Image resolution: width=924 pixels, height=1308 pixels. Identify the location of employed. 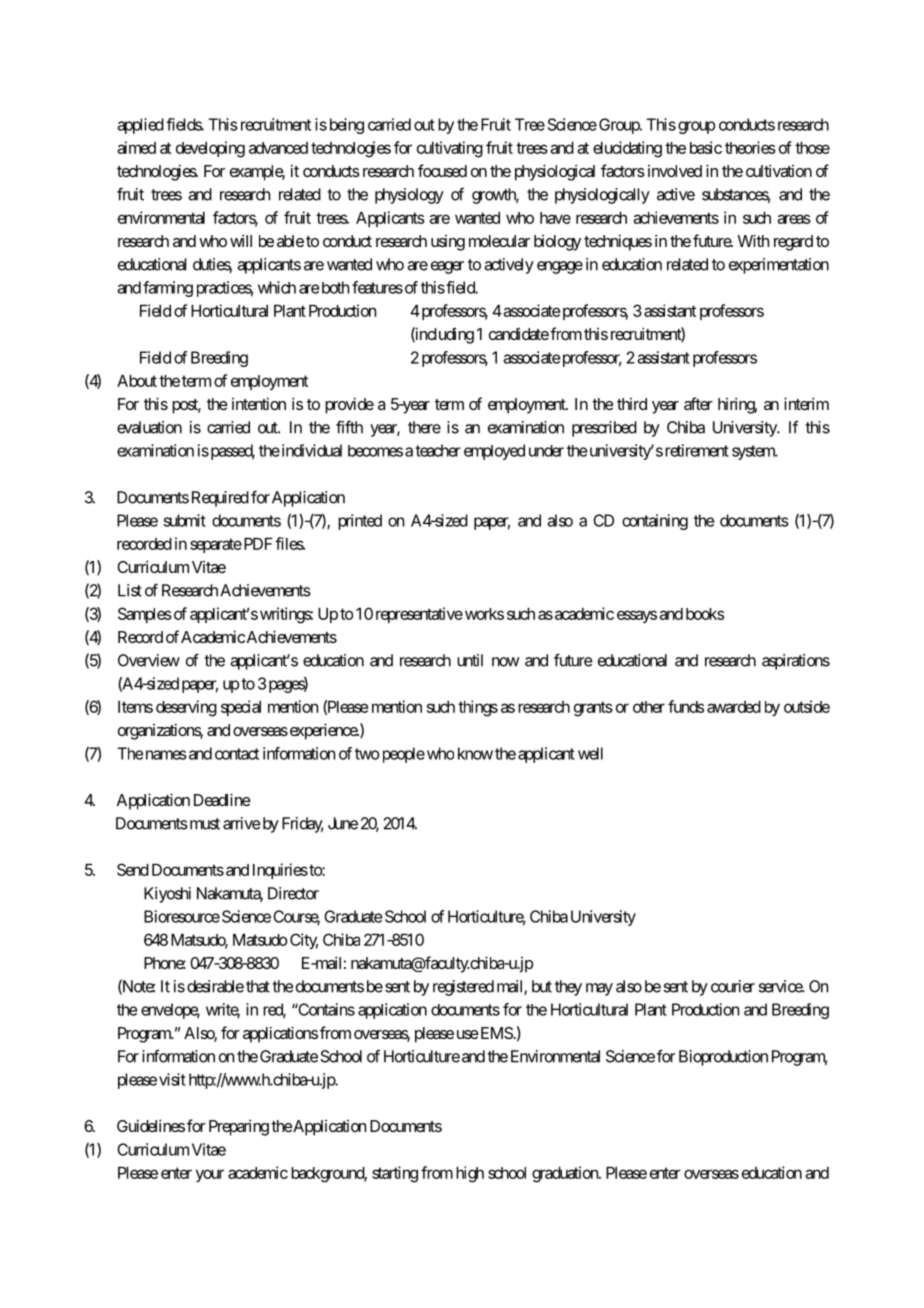
(494, 452).
